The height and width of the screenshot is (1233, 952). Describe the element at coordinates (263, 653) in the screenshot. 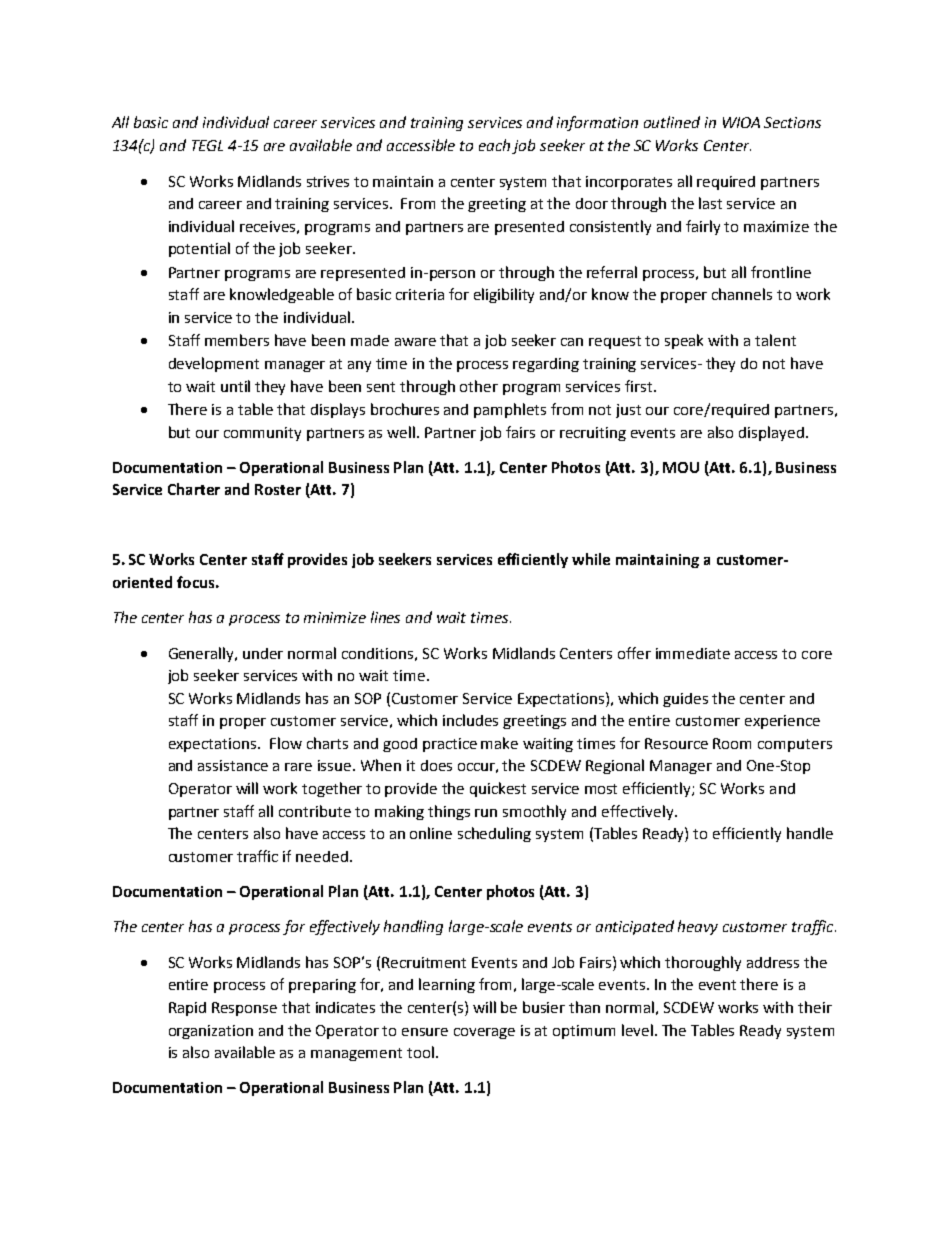

I see `under` at that location.
